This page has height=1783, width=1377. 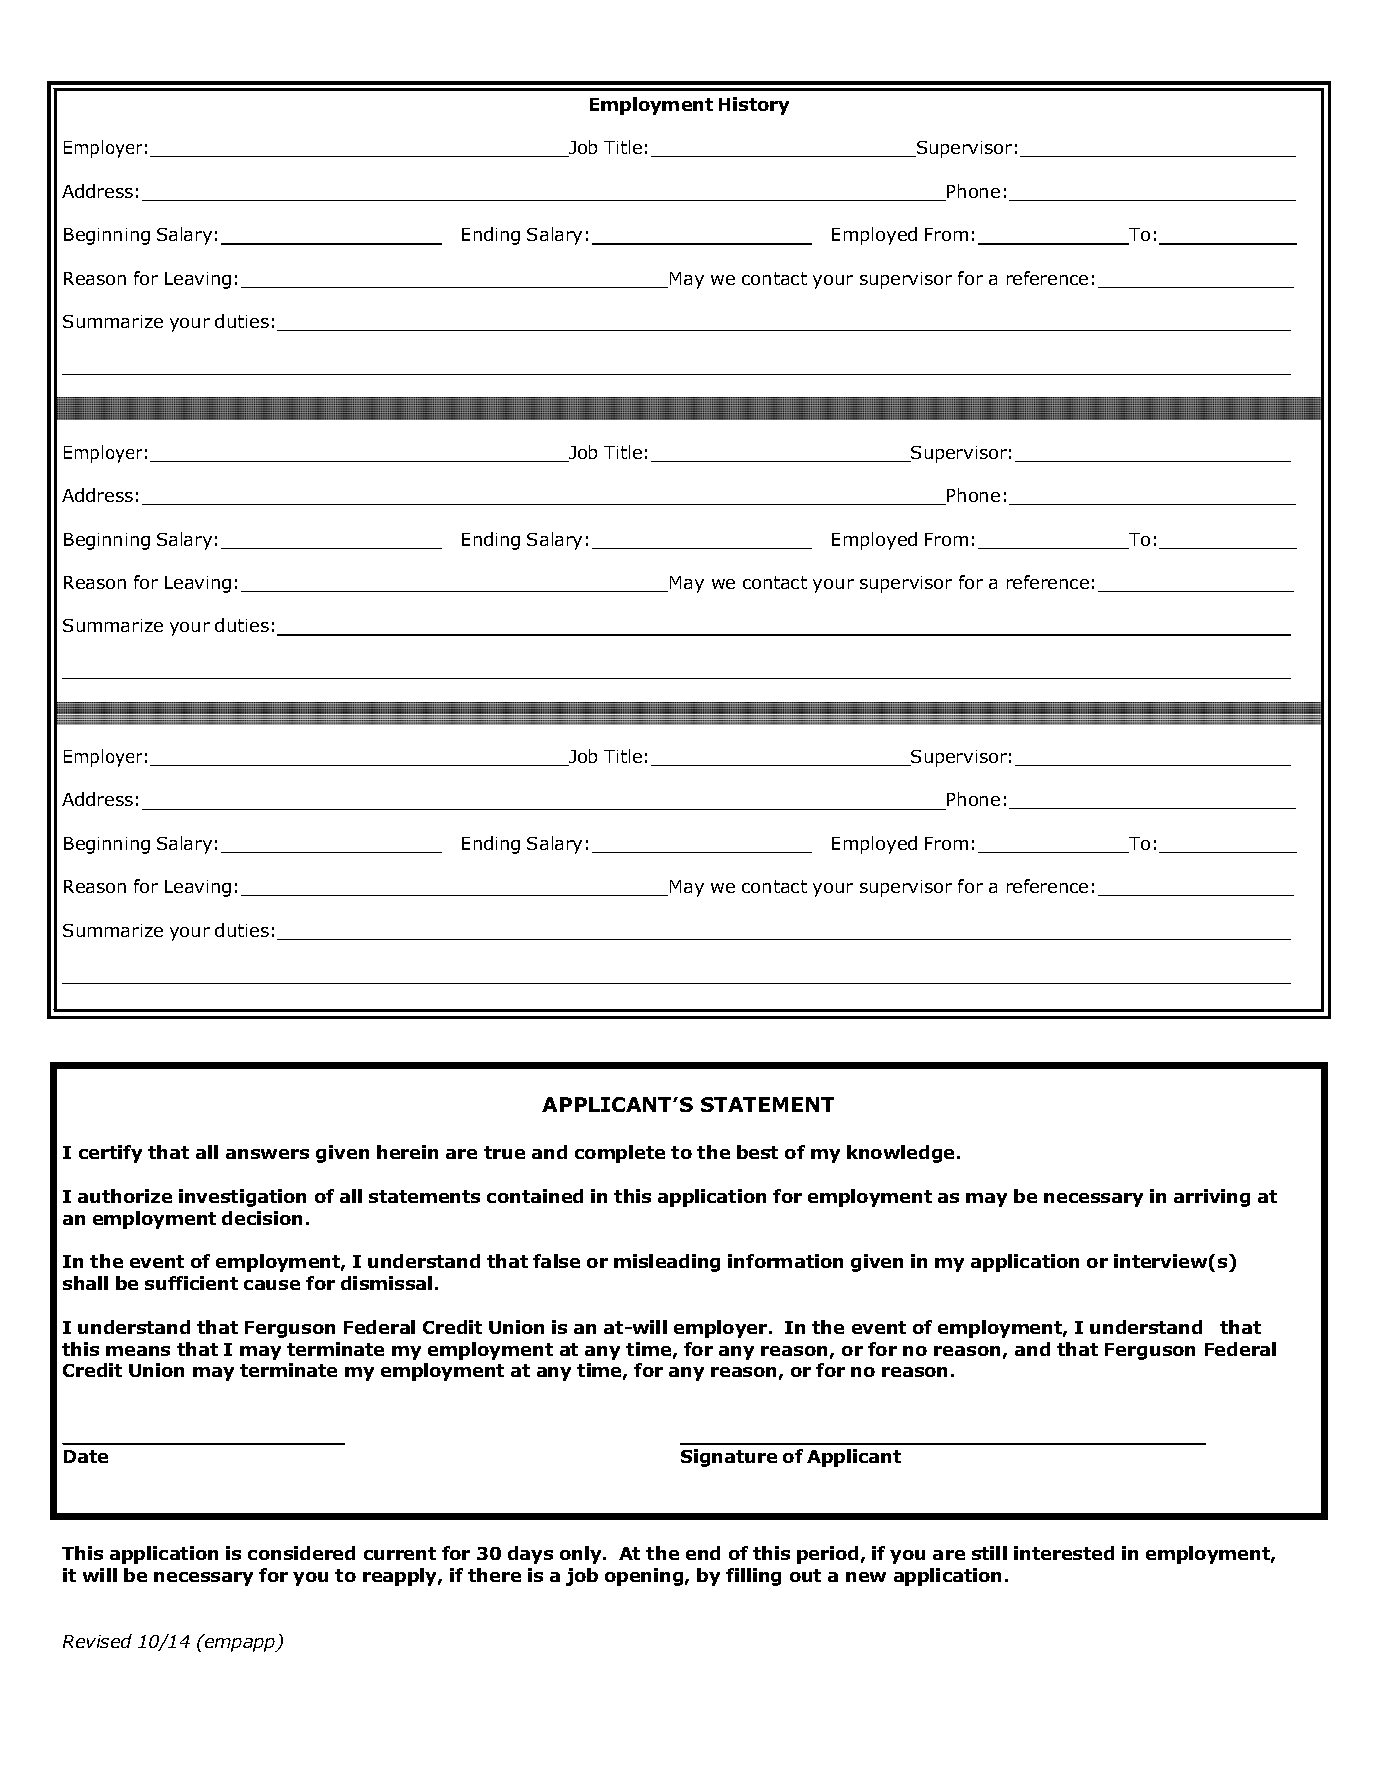 I want to click on History, so click(x=754, y=106).
